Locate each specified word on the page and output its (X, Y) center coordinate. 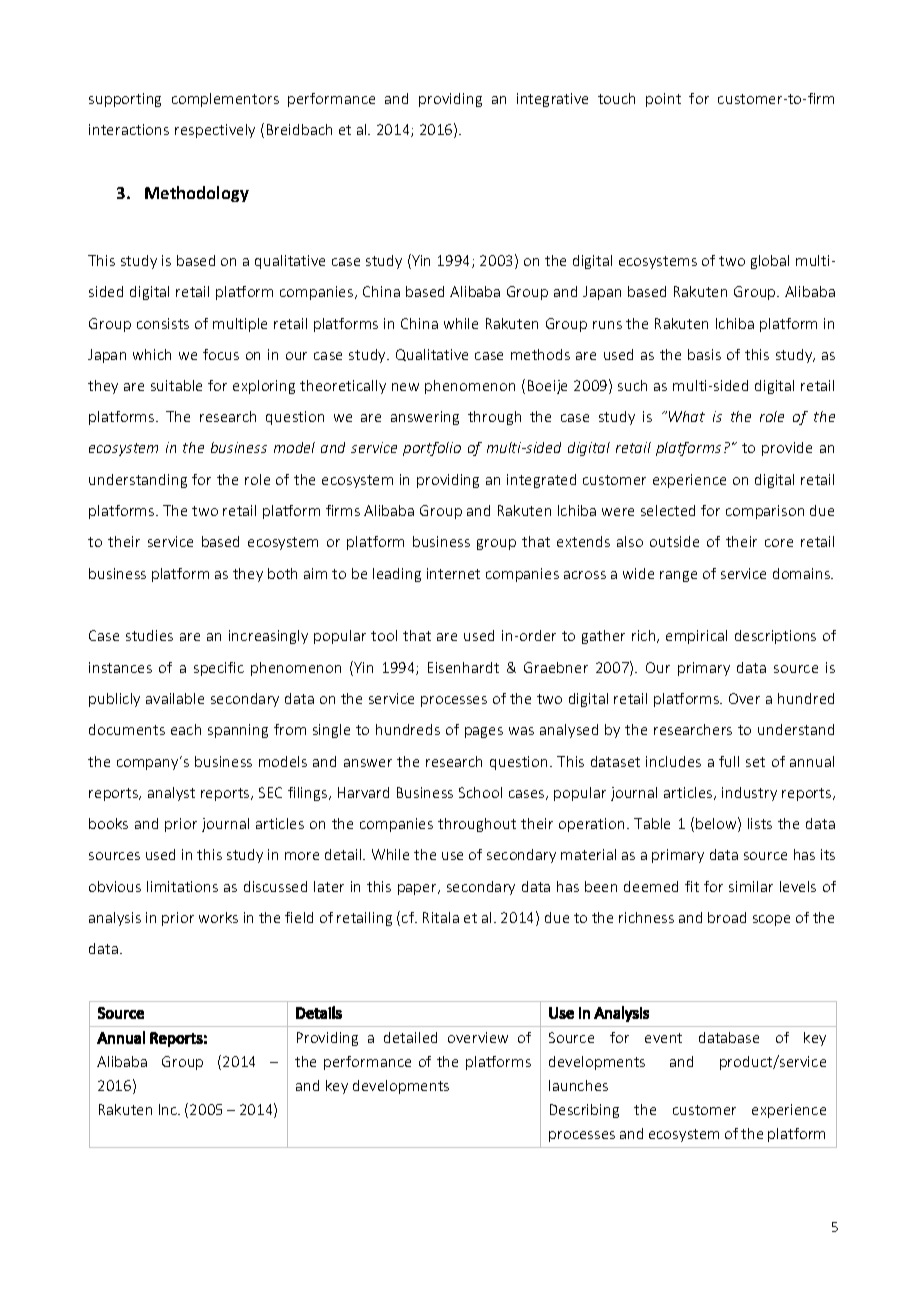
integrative (552, 100)
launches (578, 1085)
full (729, 761)
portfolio (432, 449)
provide (787, 449)
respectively (215, 131)
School (480, 792)
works (218, 917)
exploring (264, 387)
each (186, 729)
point (663, 100)
